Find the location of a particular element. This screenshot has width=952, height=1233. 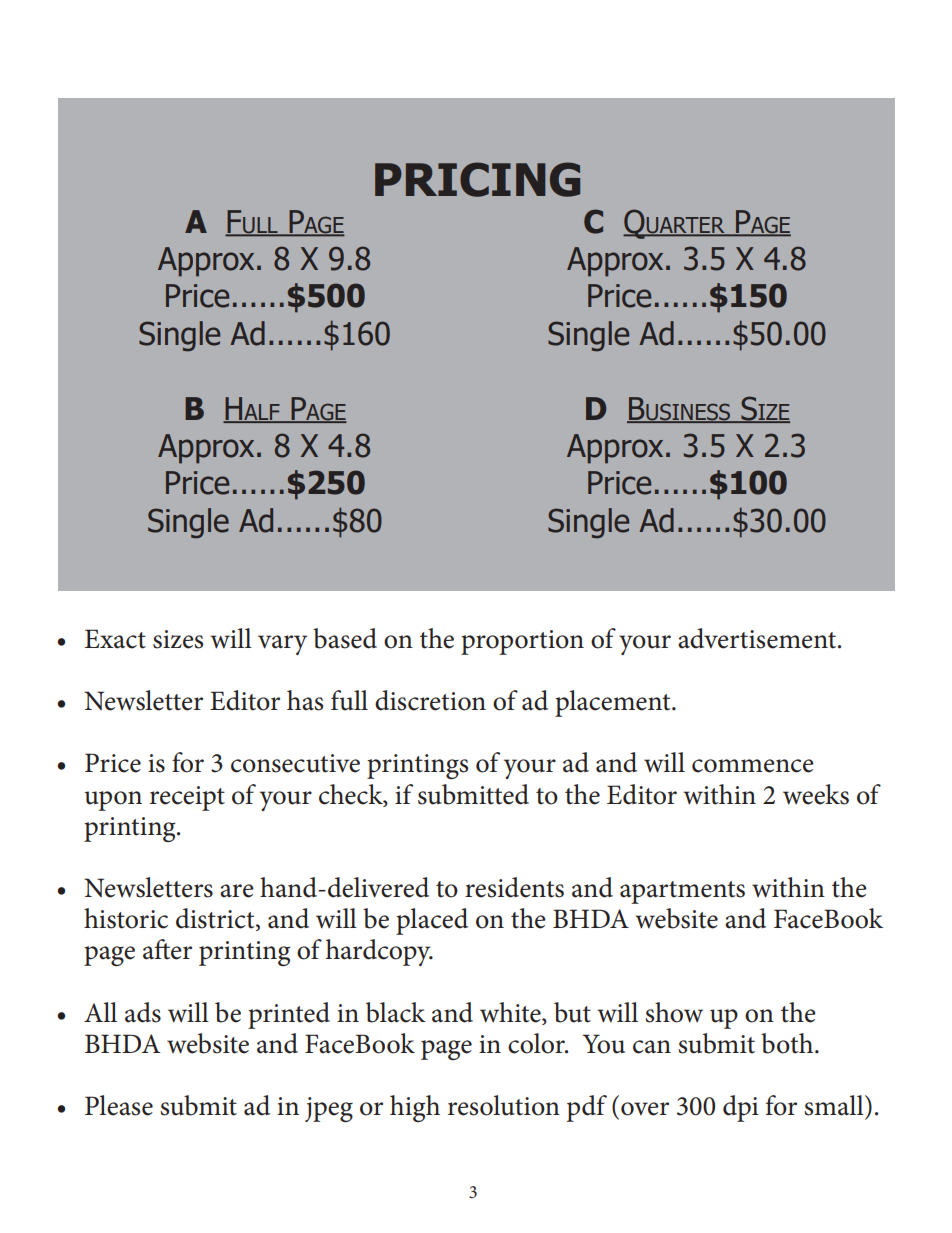

Please is located at coordinates (119, 1105).
